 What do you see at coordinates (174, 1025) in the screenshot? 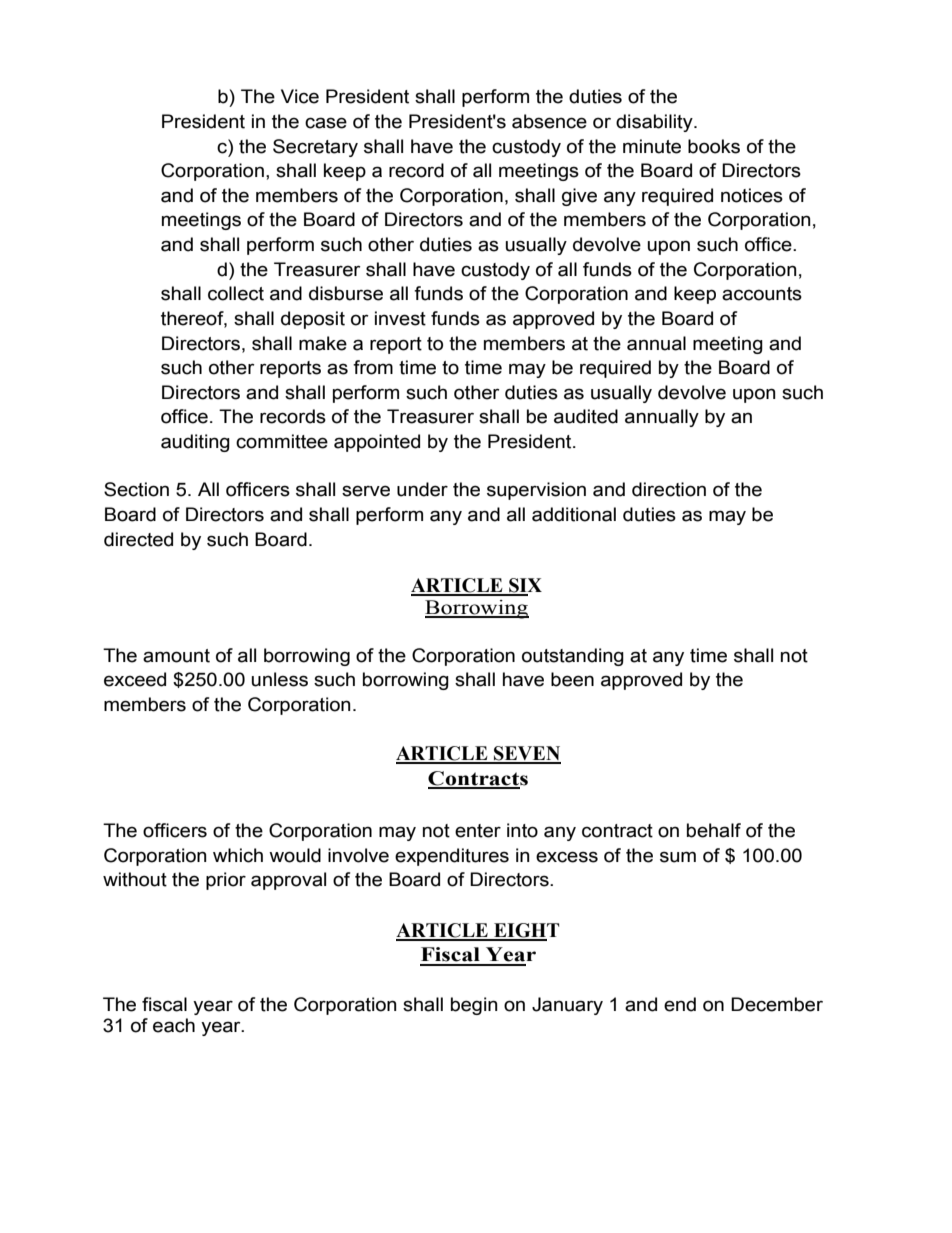
I see `each` at bounding box center [174, 1025].
